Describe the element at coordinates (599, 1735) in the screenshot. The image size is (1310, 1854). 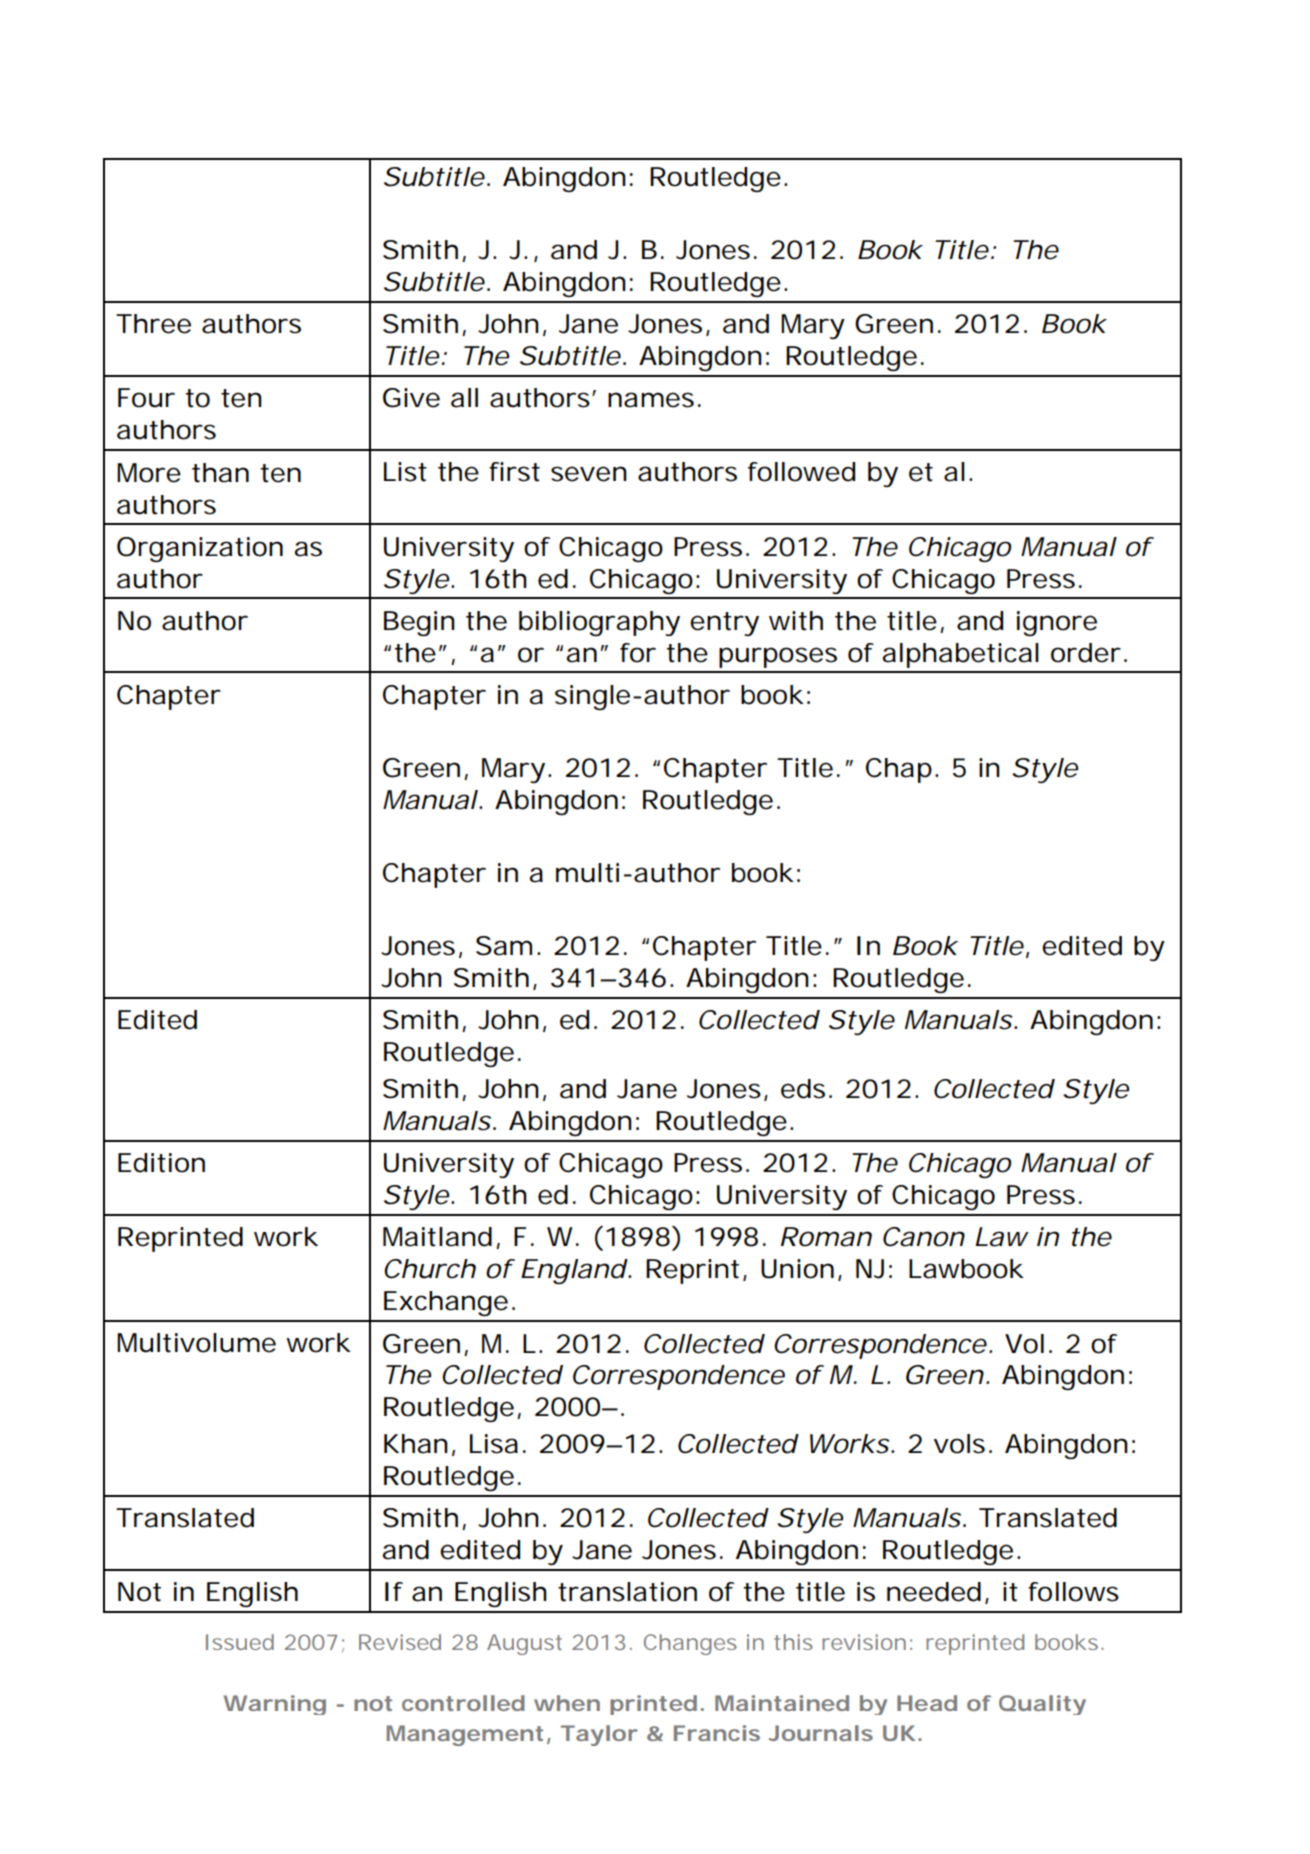
I see `Taylor` at that location.
